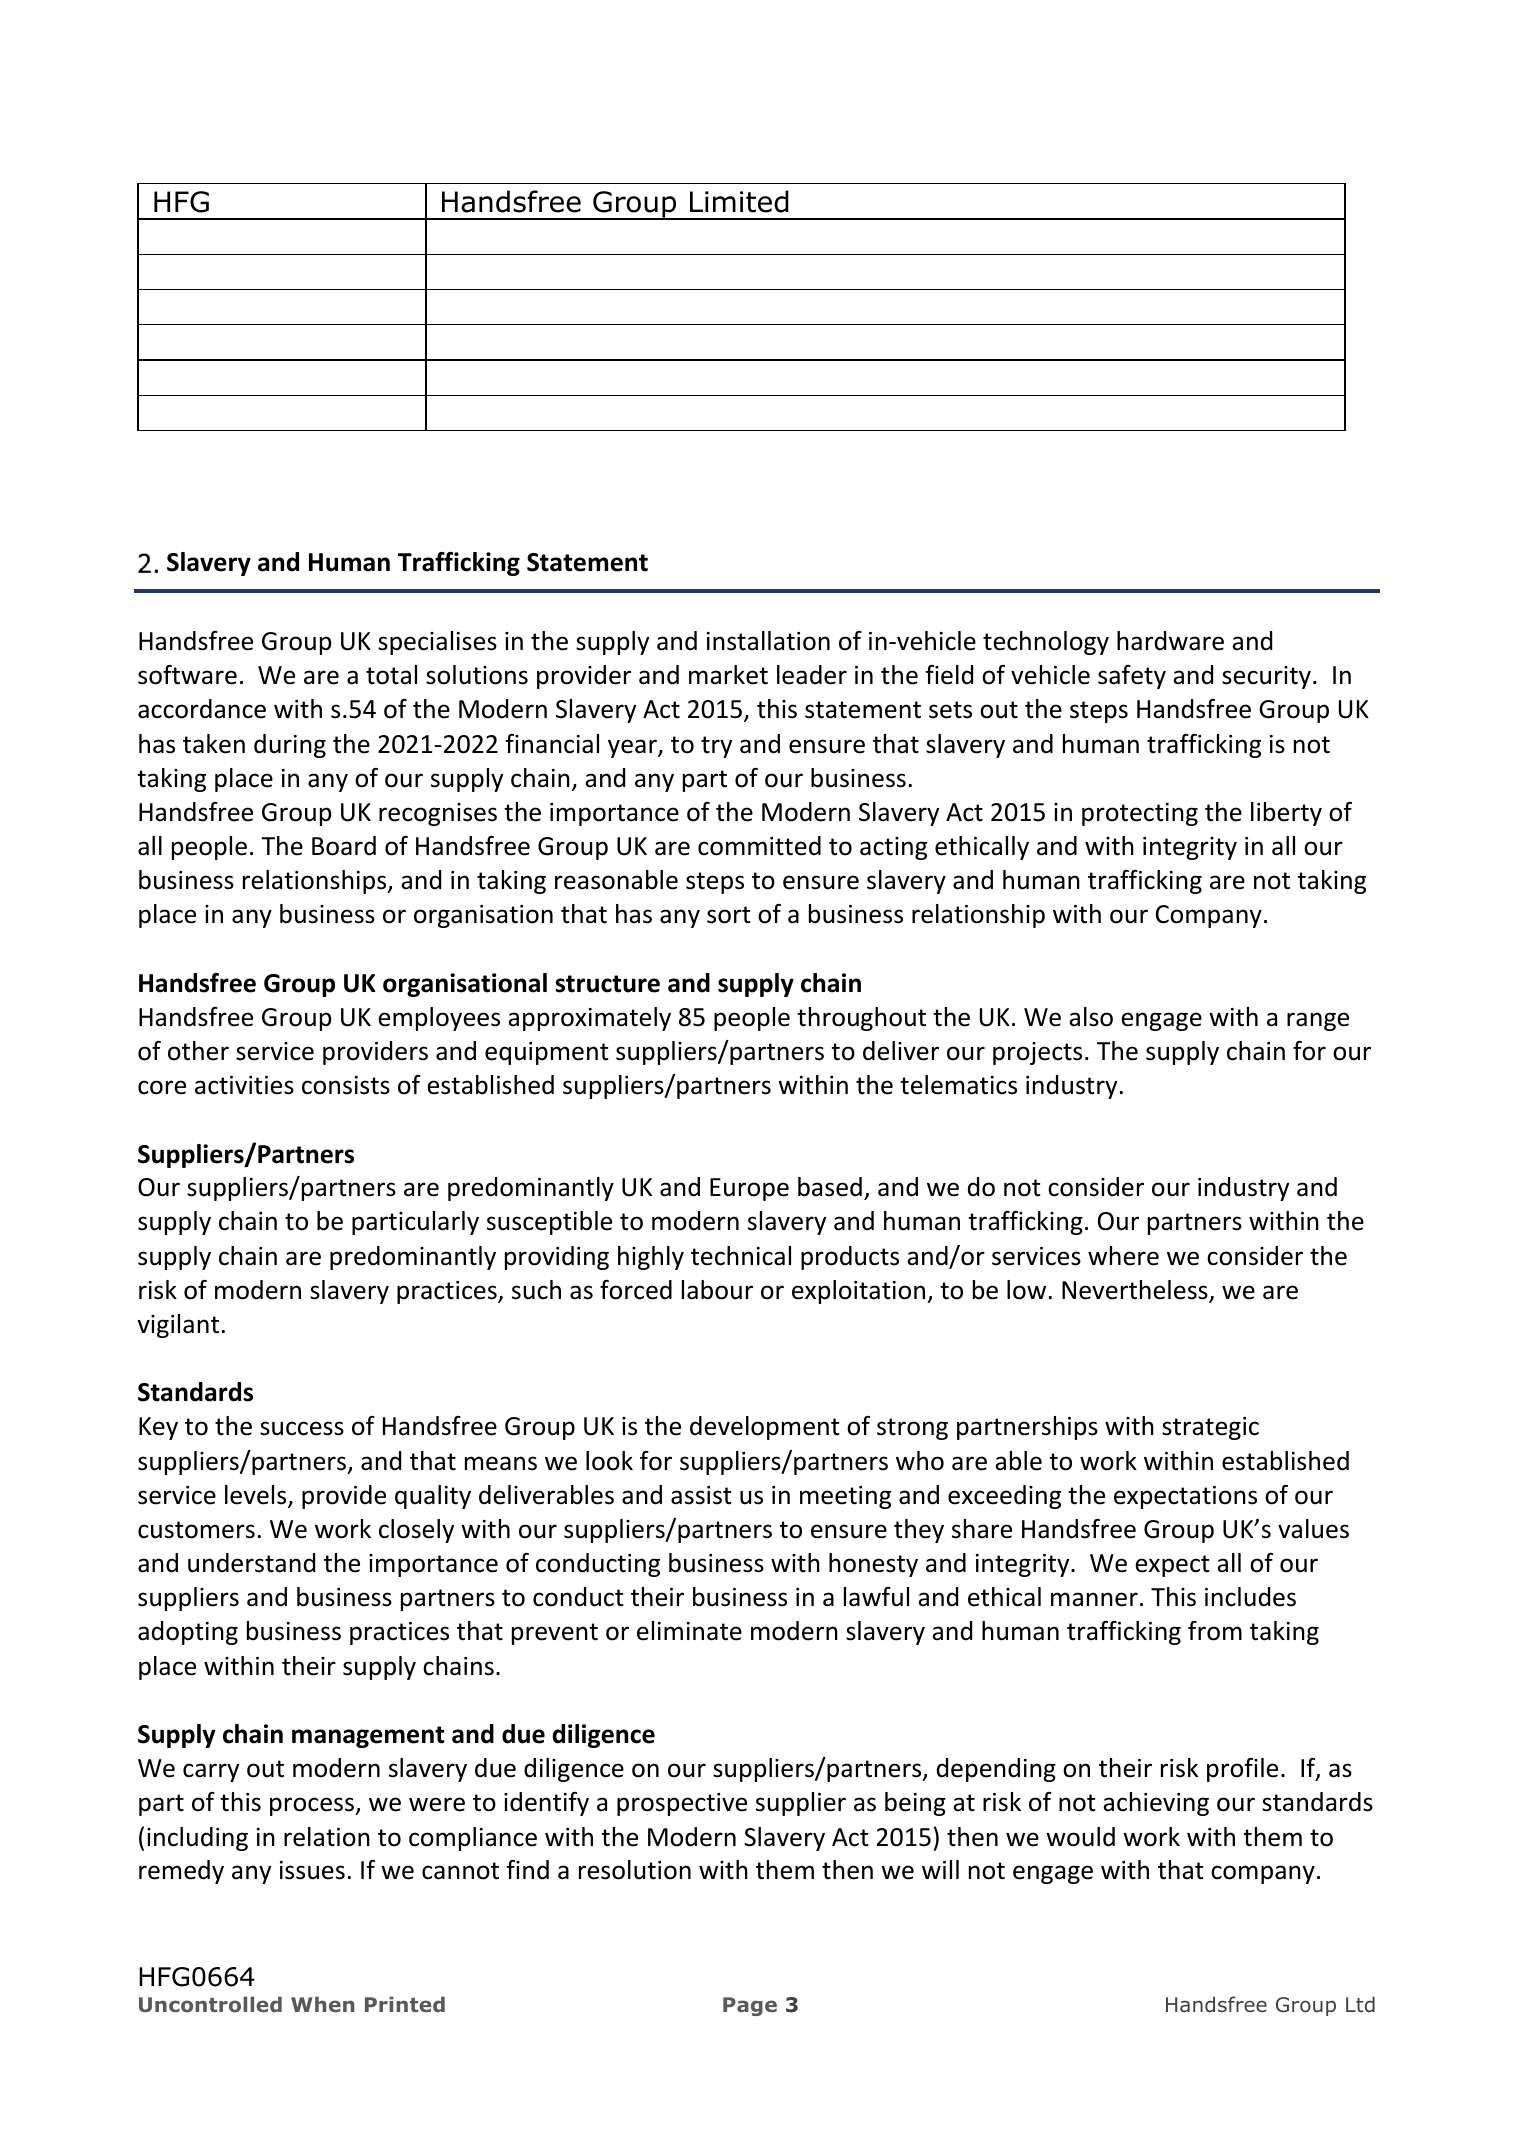  What do you see at coordinates (1170, 641) in the screenshot?
I see `hardware` at bounding box center [1170, 641].
